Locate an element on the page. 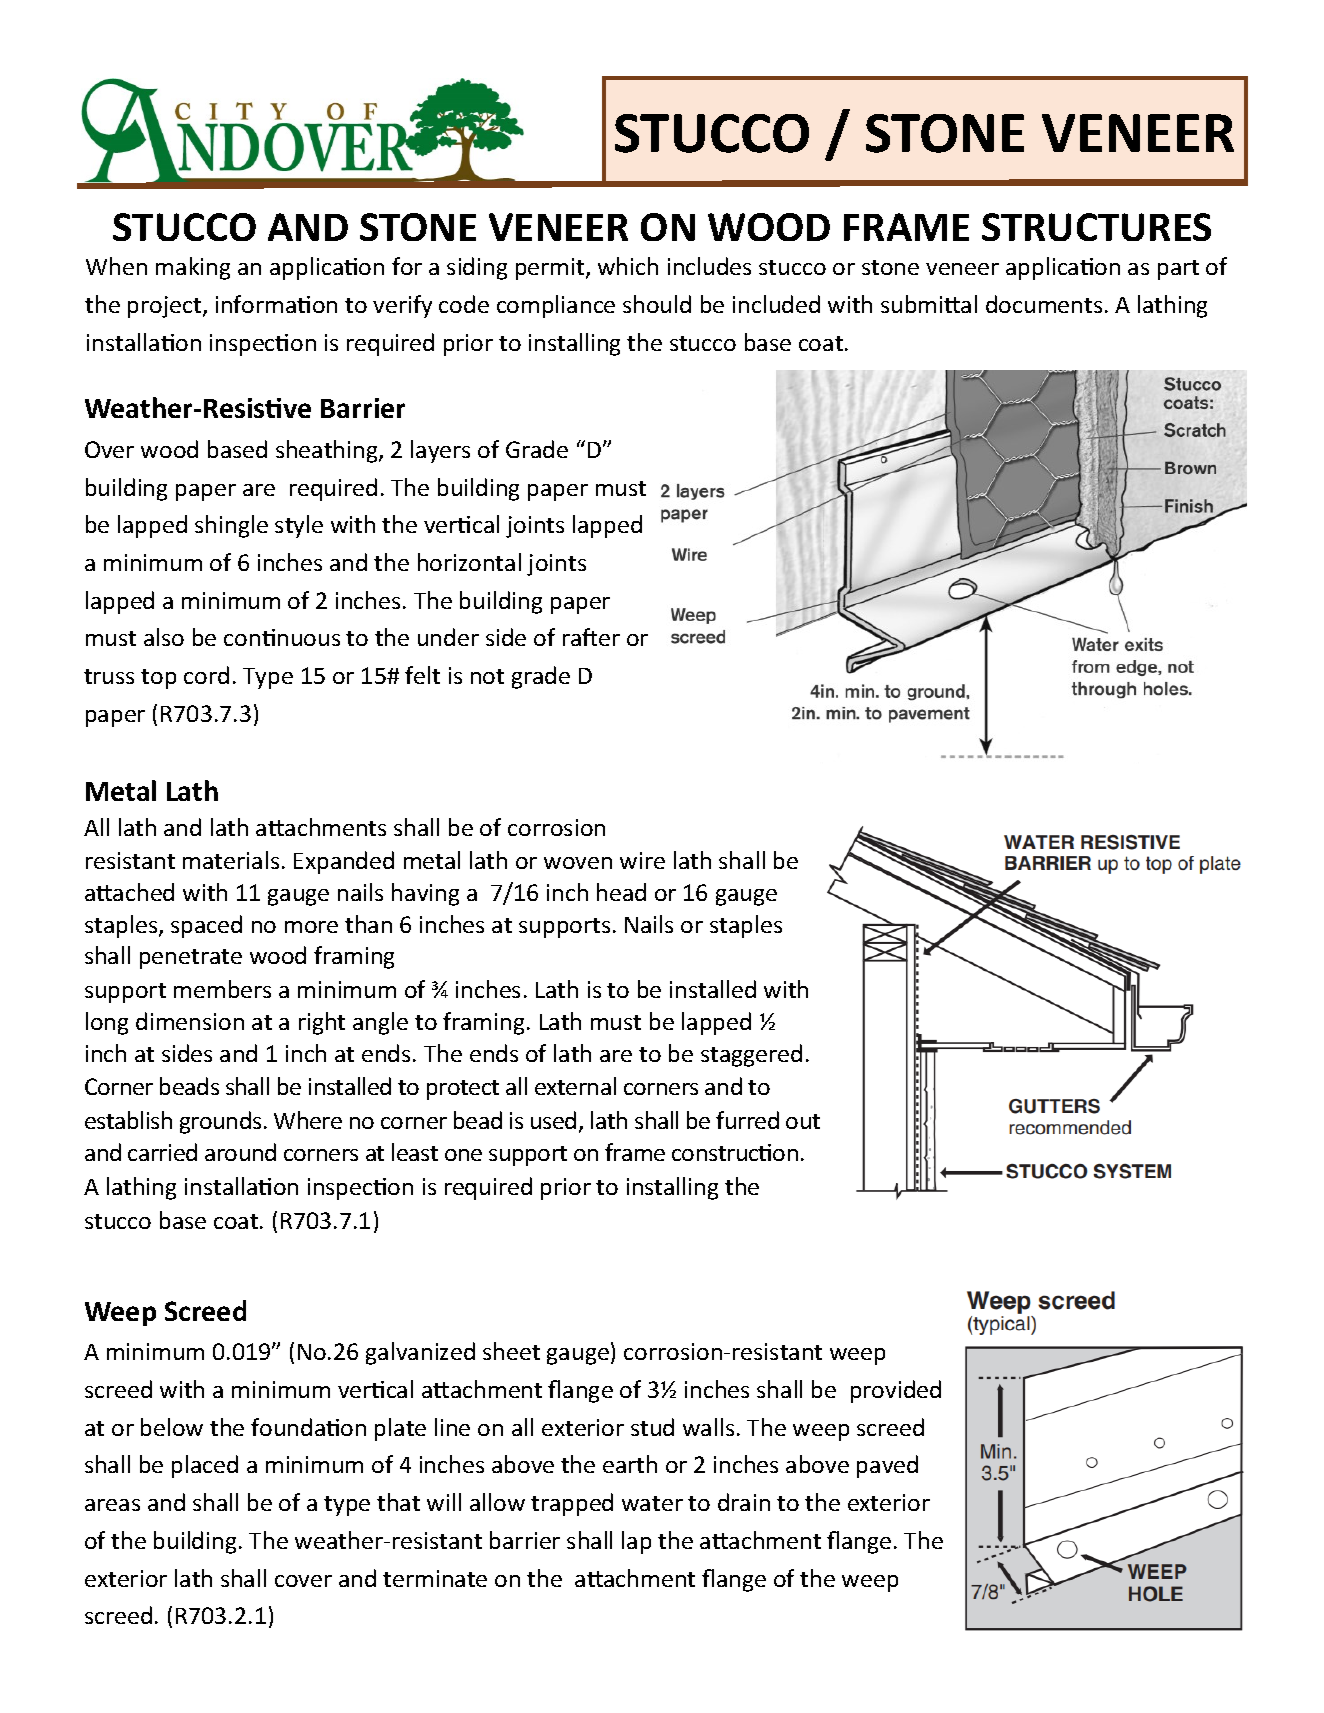 This document has height=1713, width=1324. which is located at coordinates (628, 266).
